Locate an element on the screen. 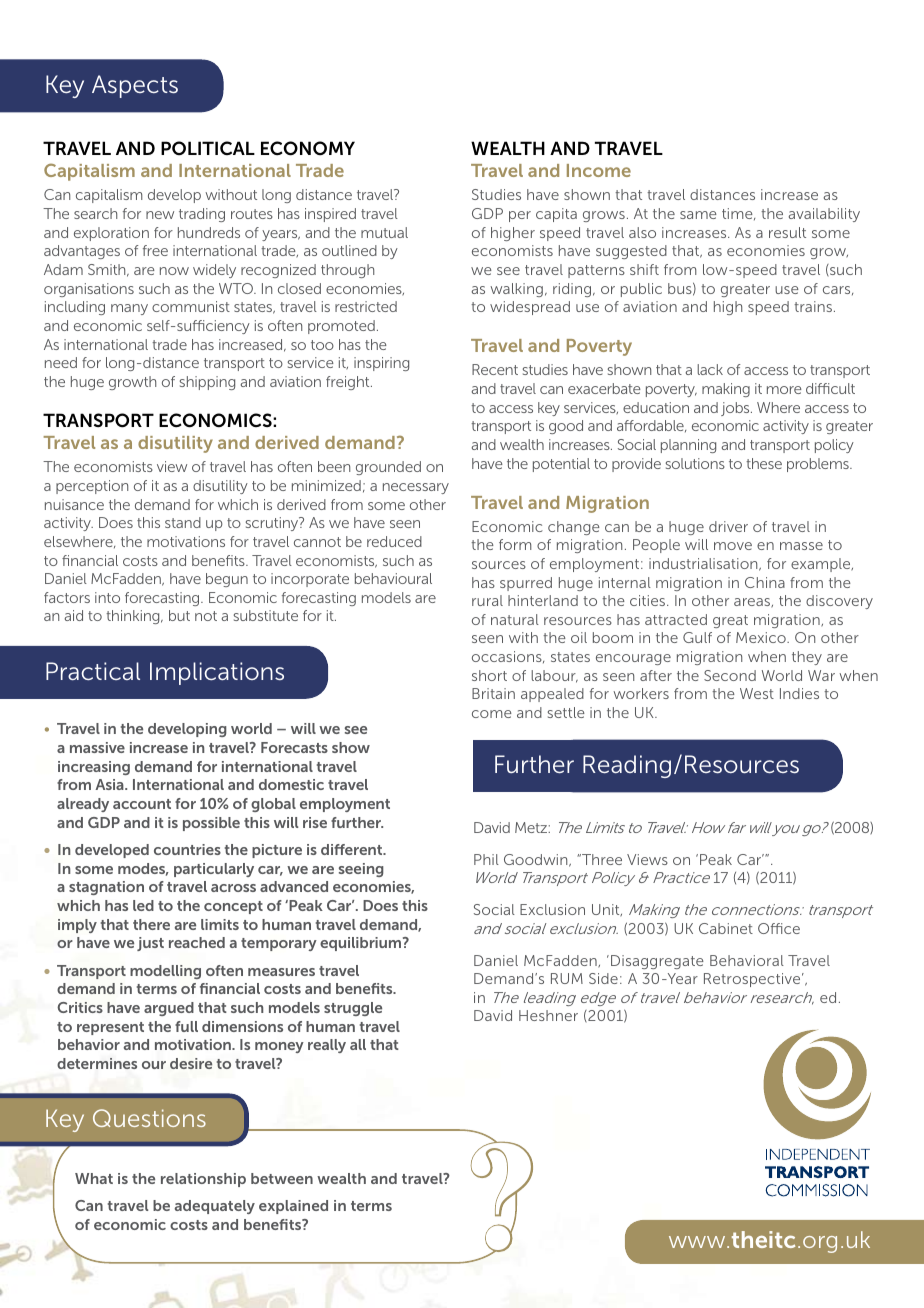  time is located at coordinates (738, 214).
